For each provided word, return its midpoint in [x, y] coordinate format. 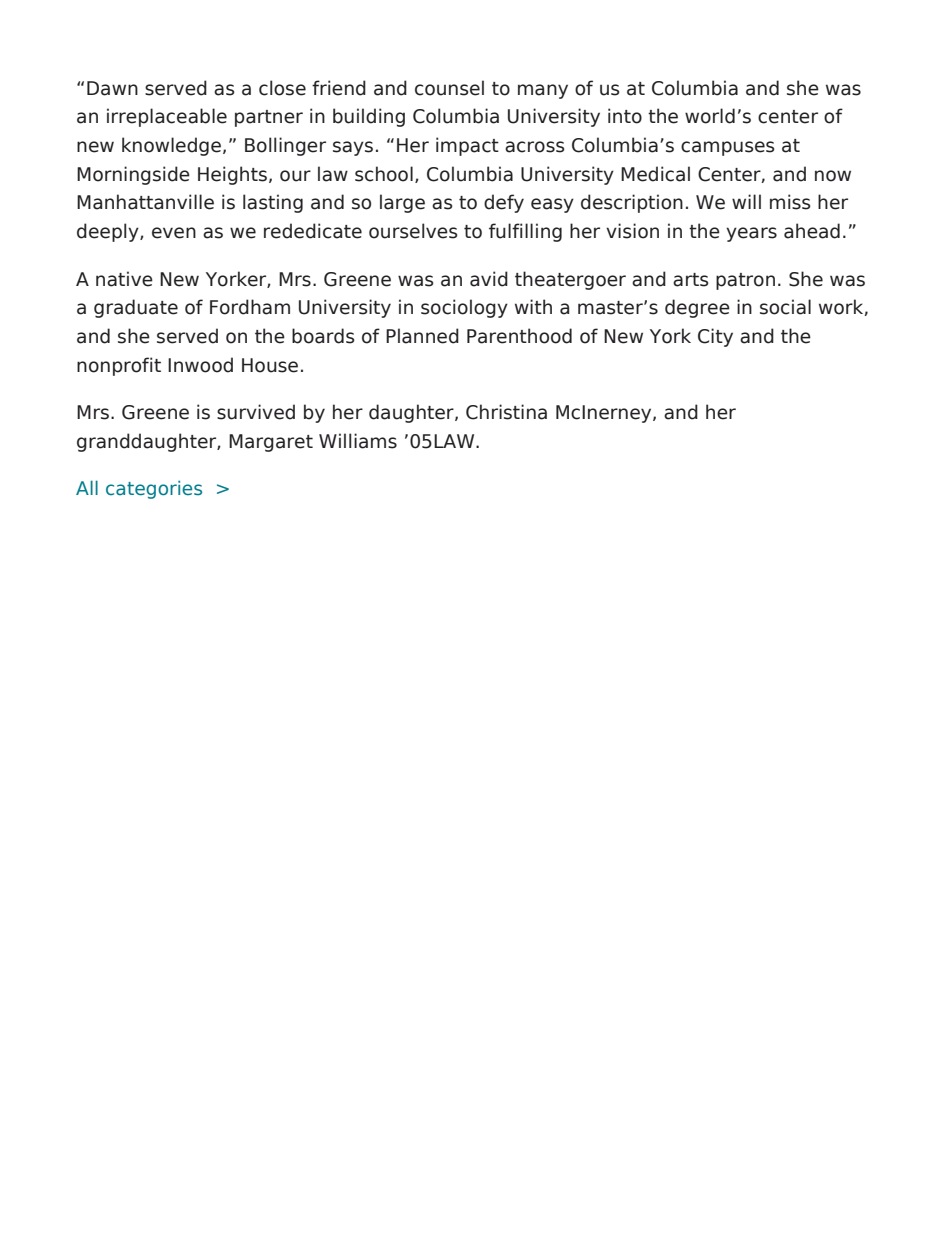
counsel [449, 88]
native [124, 279]
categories [154, 489]
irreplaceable [167, 117]
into [625, 116]
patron [745, 281]
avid [489, 279]
